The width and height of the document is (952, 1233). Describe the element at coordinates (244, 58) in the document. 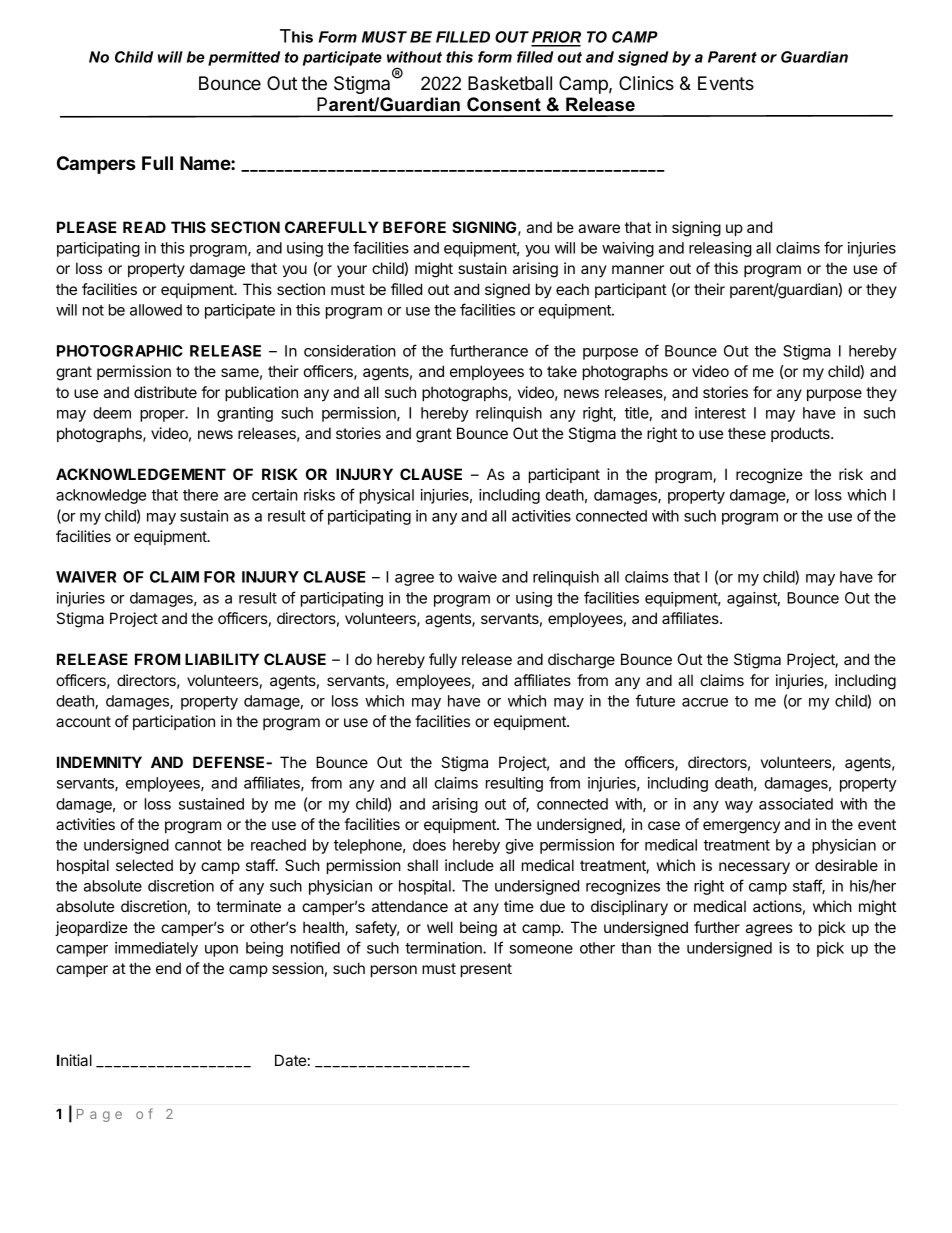

I see `permitted` at that location.
